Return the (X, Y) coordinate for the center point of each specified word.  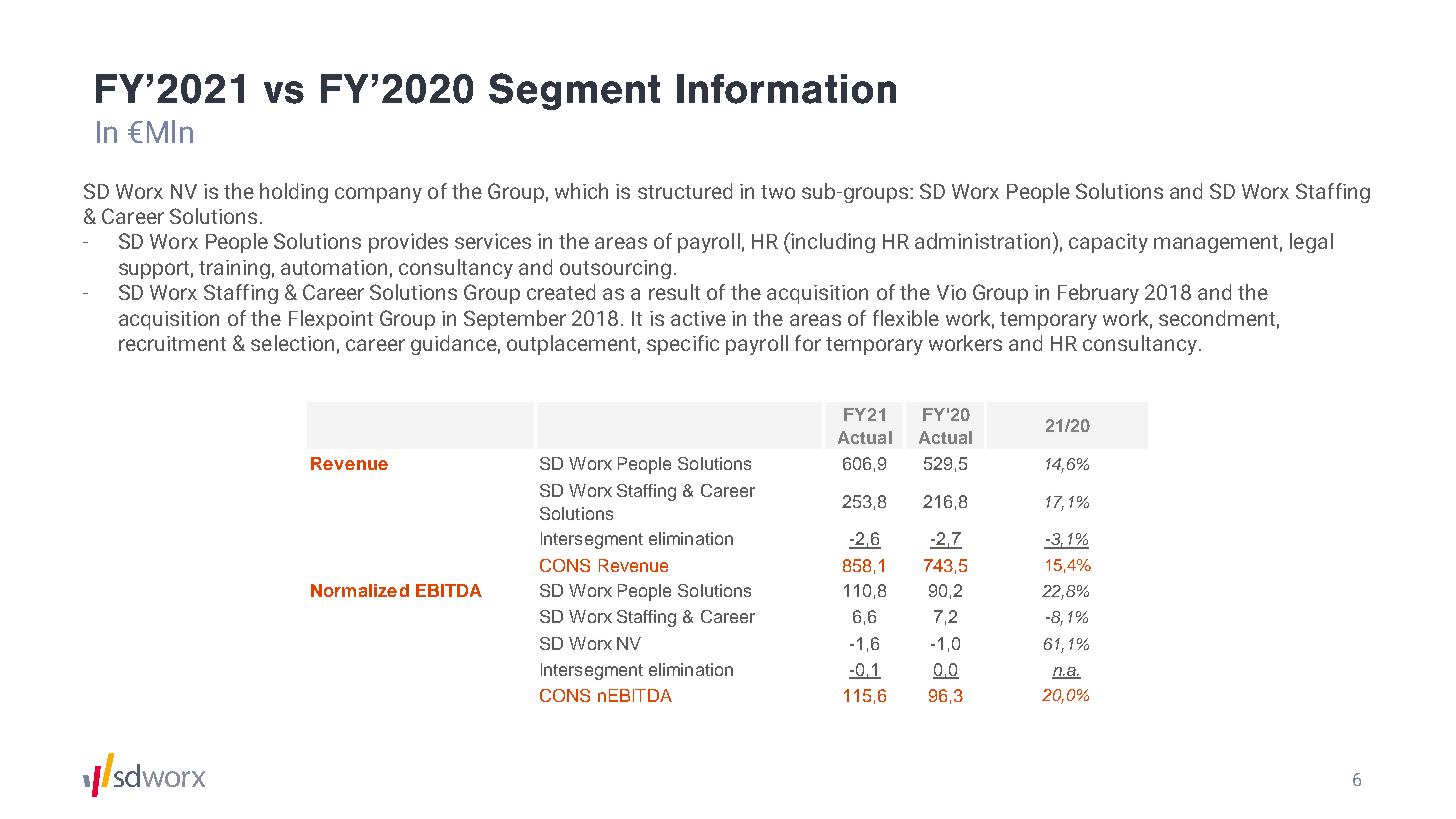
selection (292, 343)
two (778, 192)
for (808, 343)
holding (294, 193)
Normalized (360, 590)
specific (683, 345)
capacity (1108, 243)
